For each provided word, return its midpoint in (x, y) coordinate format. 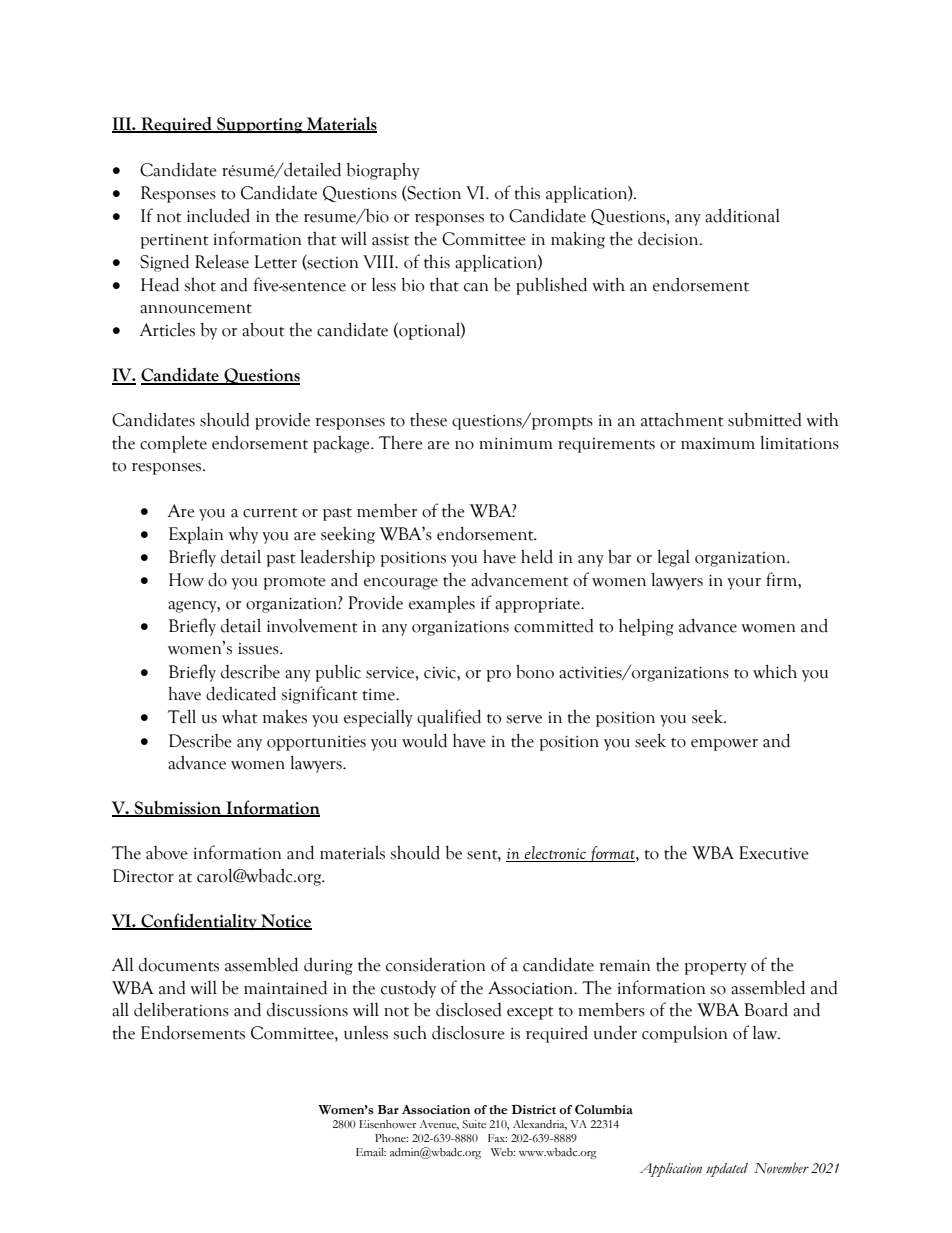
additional (742, 215)
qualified (449, 718)
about (263, 329)
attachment (682, 419)
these (428, 420)
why (243, 535)
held (537, 556)
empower (724, 745)
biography (383, 171)
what (240, 716)
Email (371, 1152)
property (715, 968)
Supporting (260, 125)
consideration (435, 964)
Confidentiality (199, 921)
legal (673, 558)
